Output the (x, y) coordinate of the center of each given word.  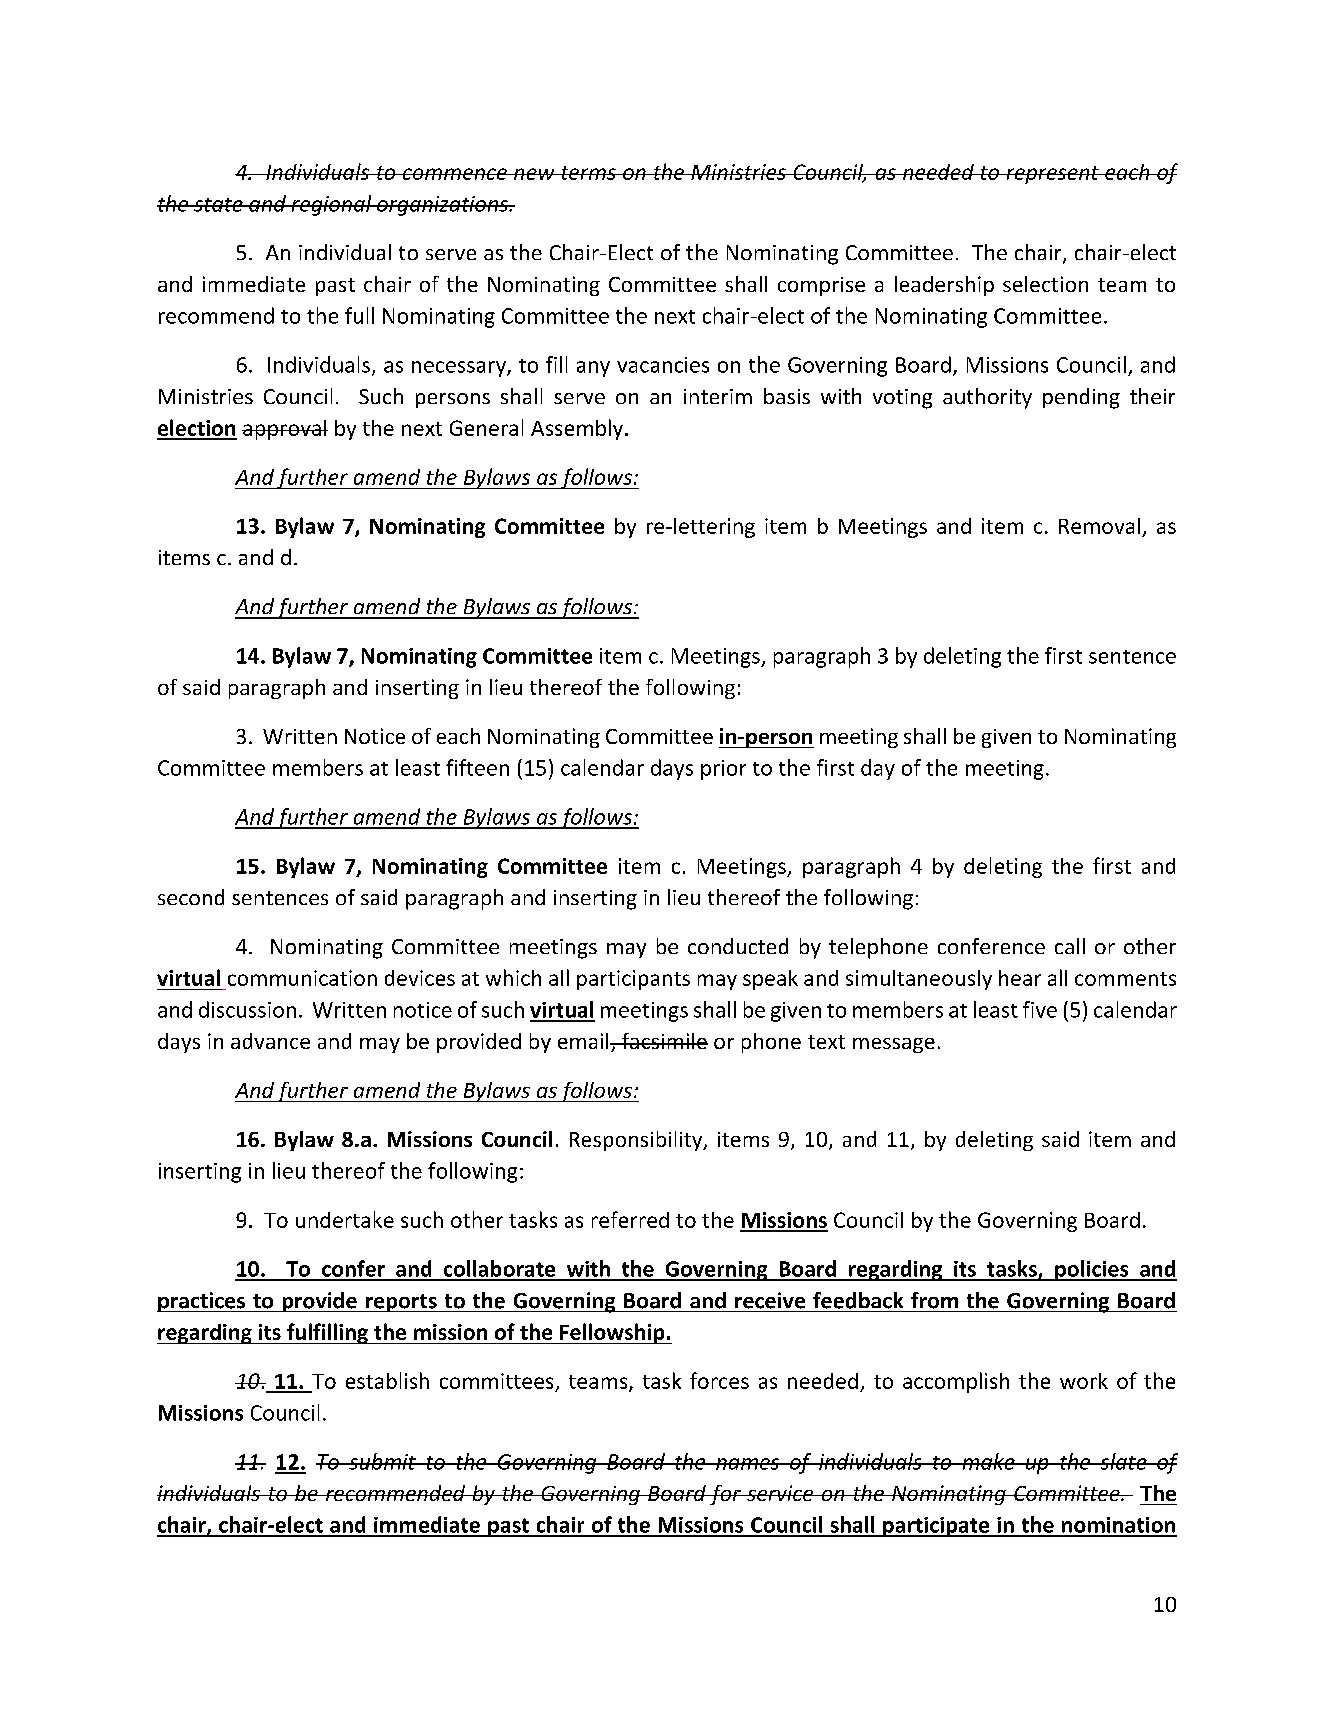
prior (723, 770)
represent (1052, 175)
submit (382, 1461)
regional (331, 205)
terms (588, 173)
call (1070, 946)
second (191, 897)
